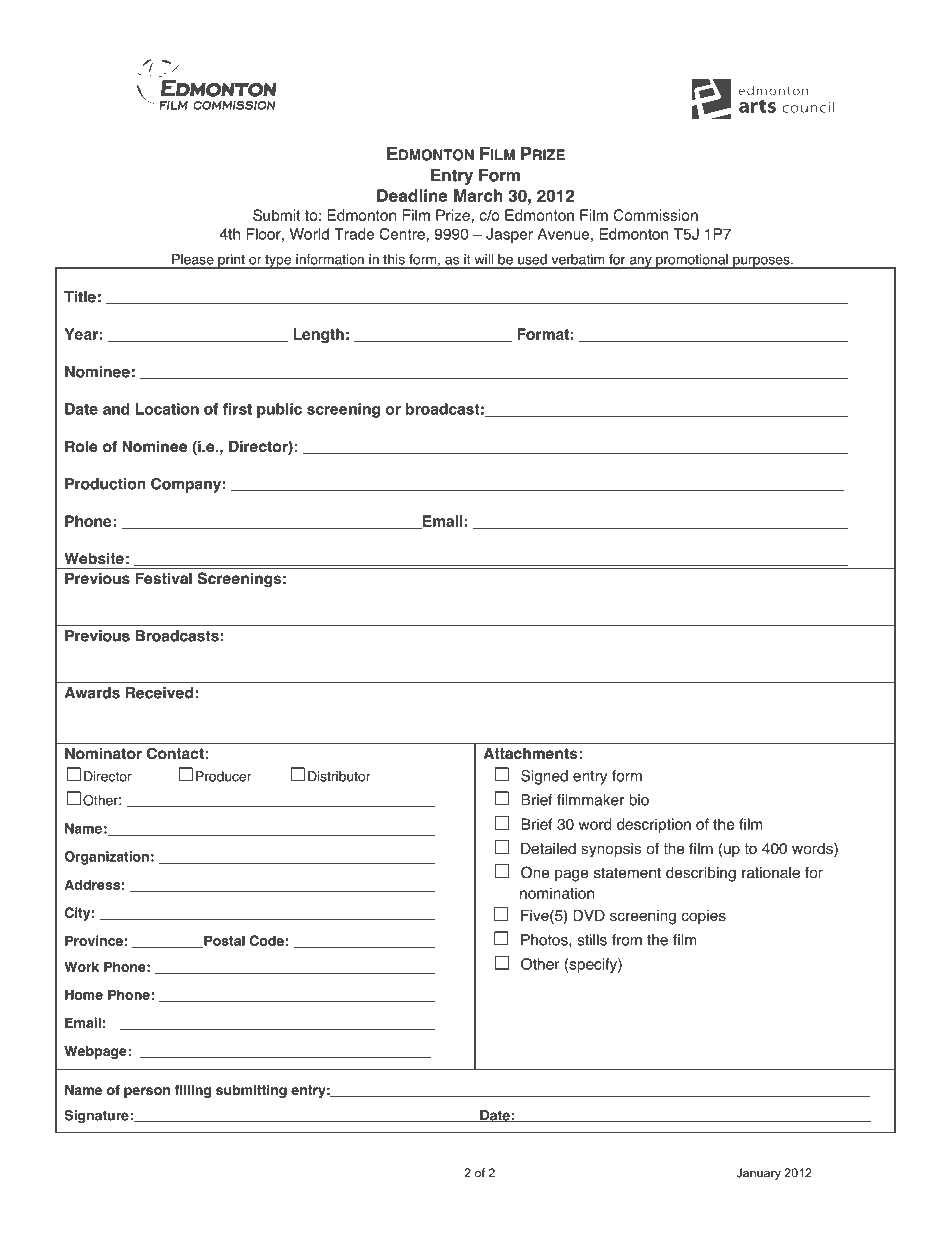 Image resolution: width=952 pixels, height=1233 pixels. Describe the element at coordinates (403, 234) in the screenshot. I see `Centre` at that location.
